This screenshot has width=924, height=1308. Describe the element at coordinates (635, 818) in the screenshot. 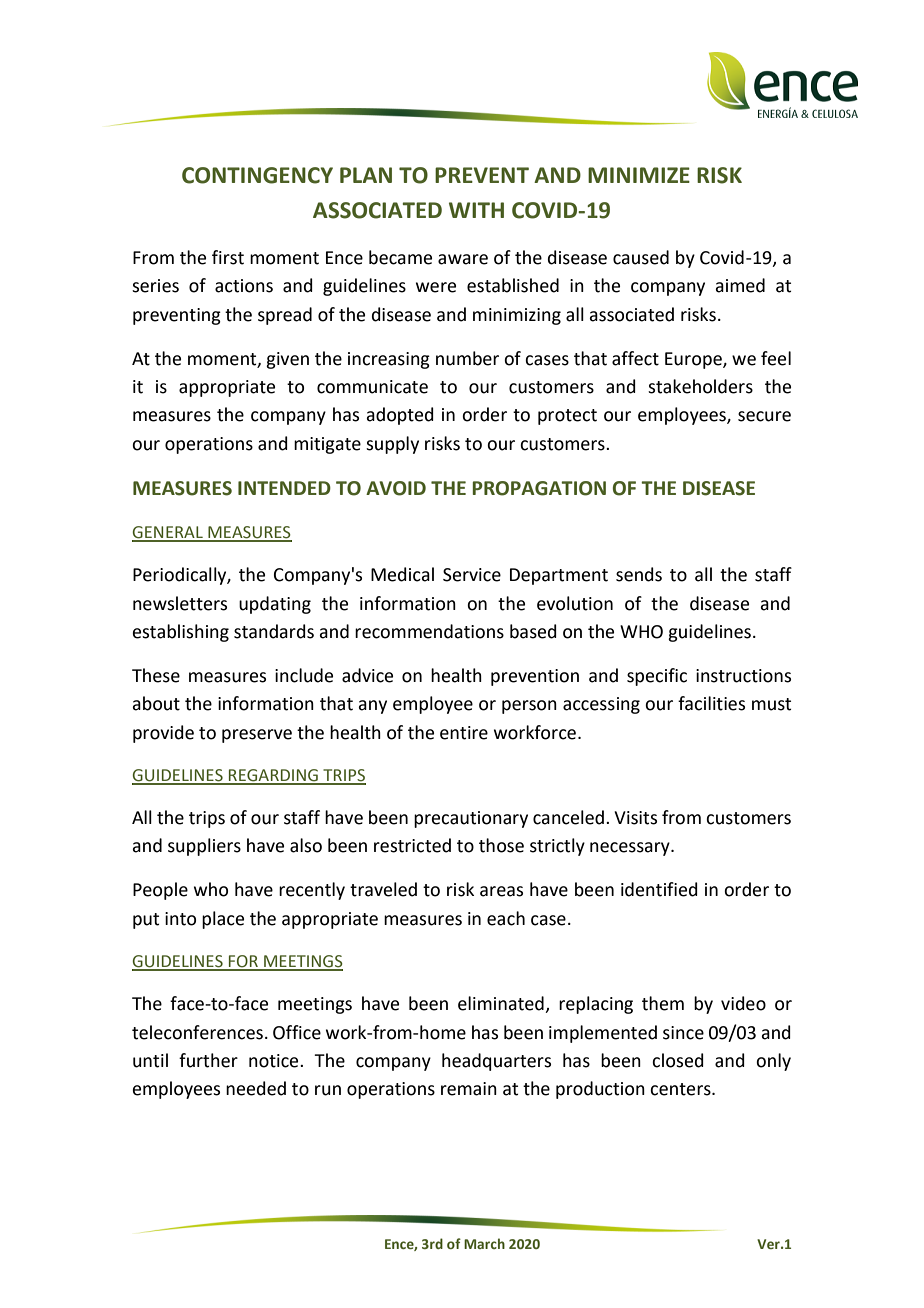

I see `Visits` at that location.
